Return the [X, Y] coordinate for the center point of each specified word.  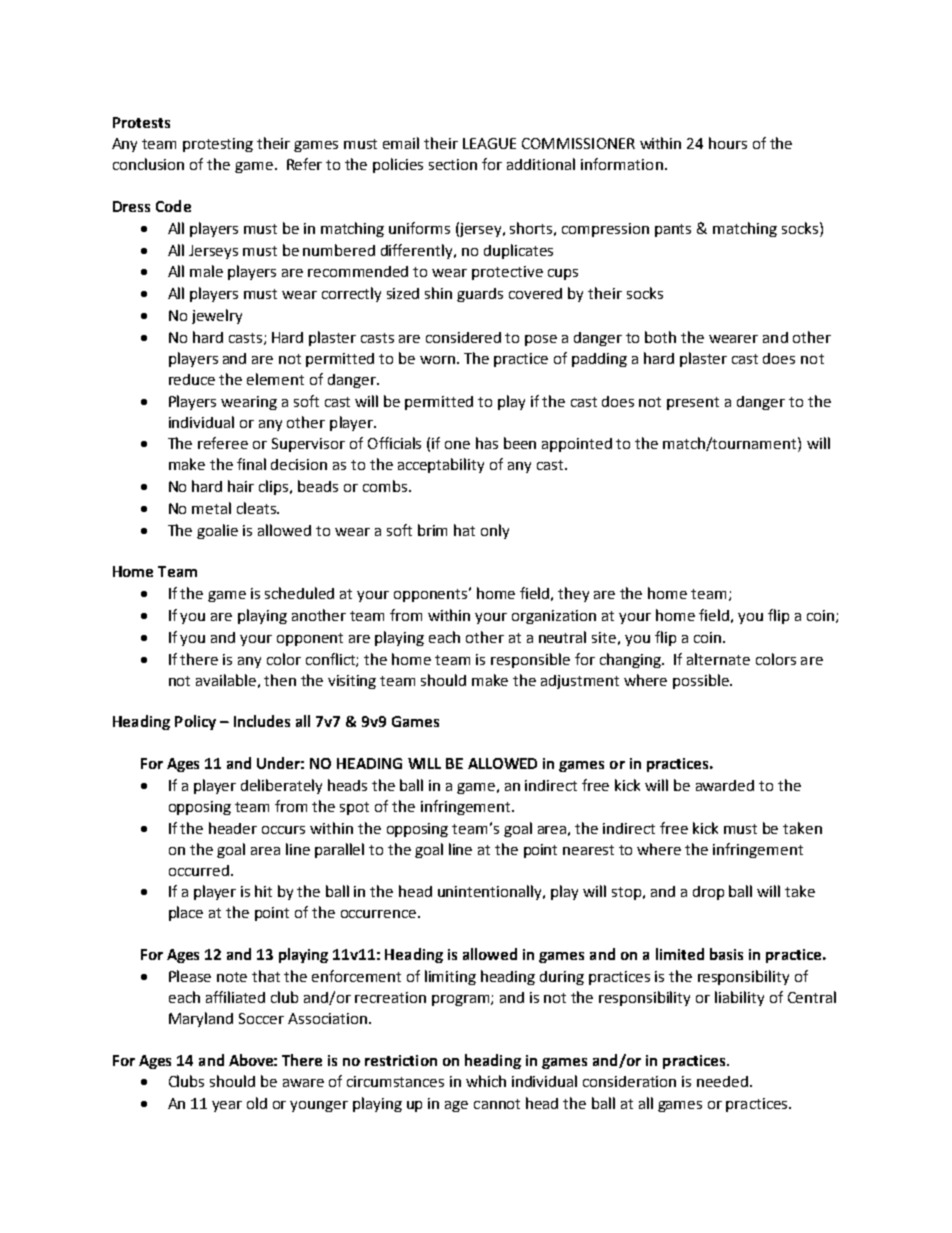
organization [554, 617]
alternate [718, 659]
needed [722, 1081]
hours [728, 143]
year [227, 1106]
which [486, 1081]
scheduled [299, 593]
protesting [218, 145]
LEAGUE [489, 143]
